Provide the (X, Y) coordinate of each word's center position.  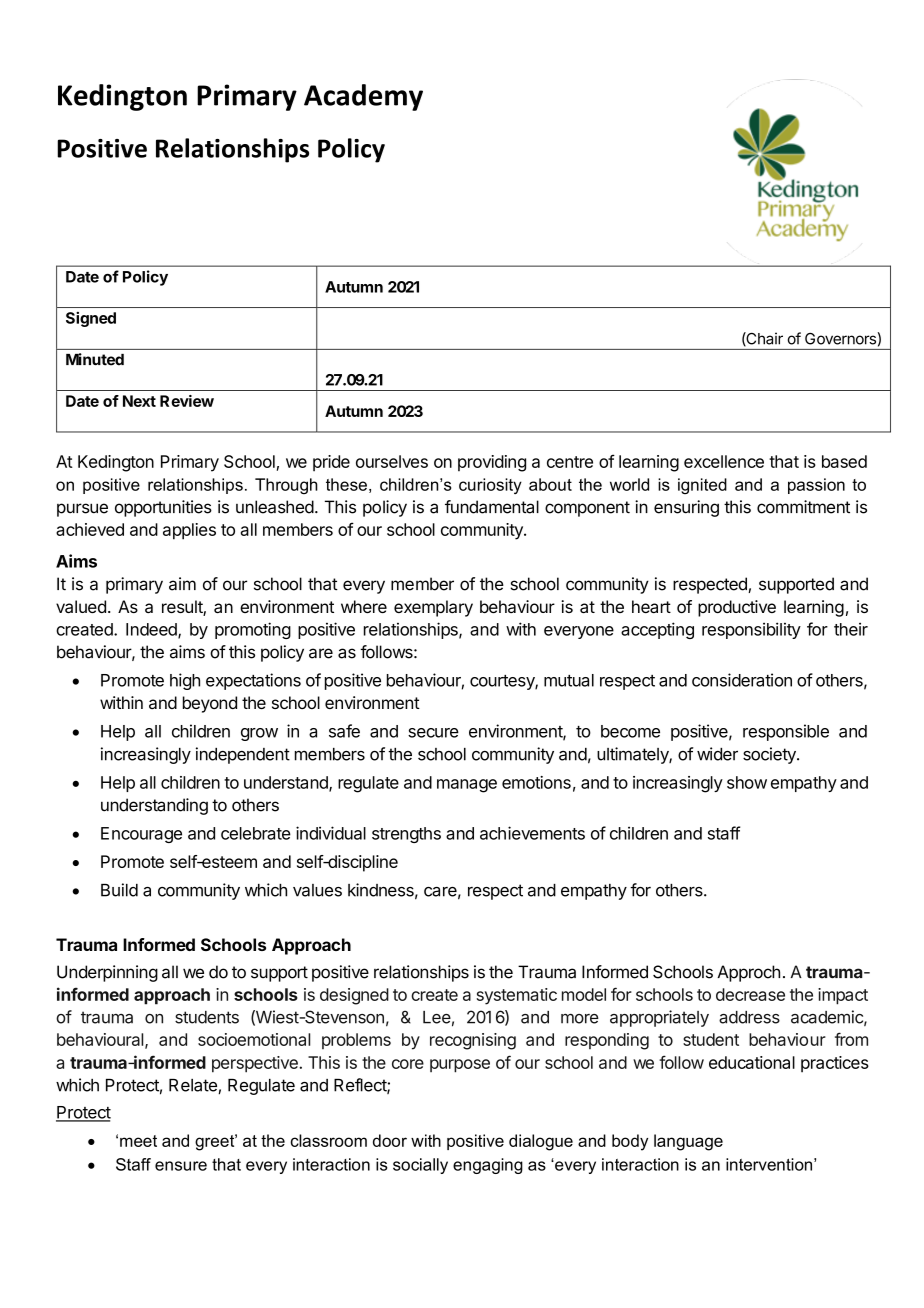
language (688, 1142)
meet (138, 1141)
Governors (840, 339)
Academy (363, 97)
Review (187, 401)
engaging (488, 1166)
